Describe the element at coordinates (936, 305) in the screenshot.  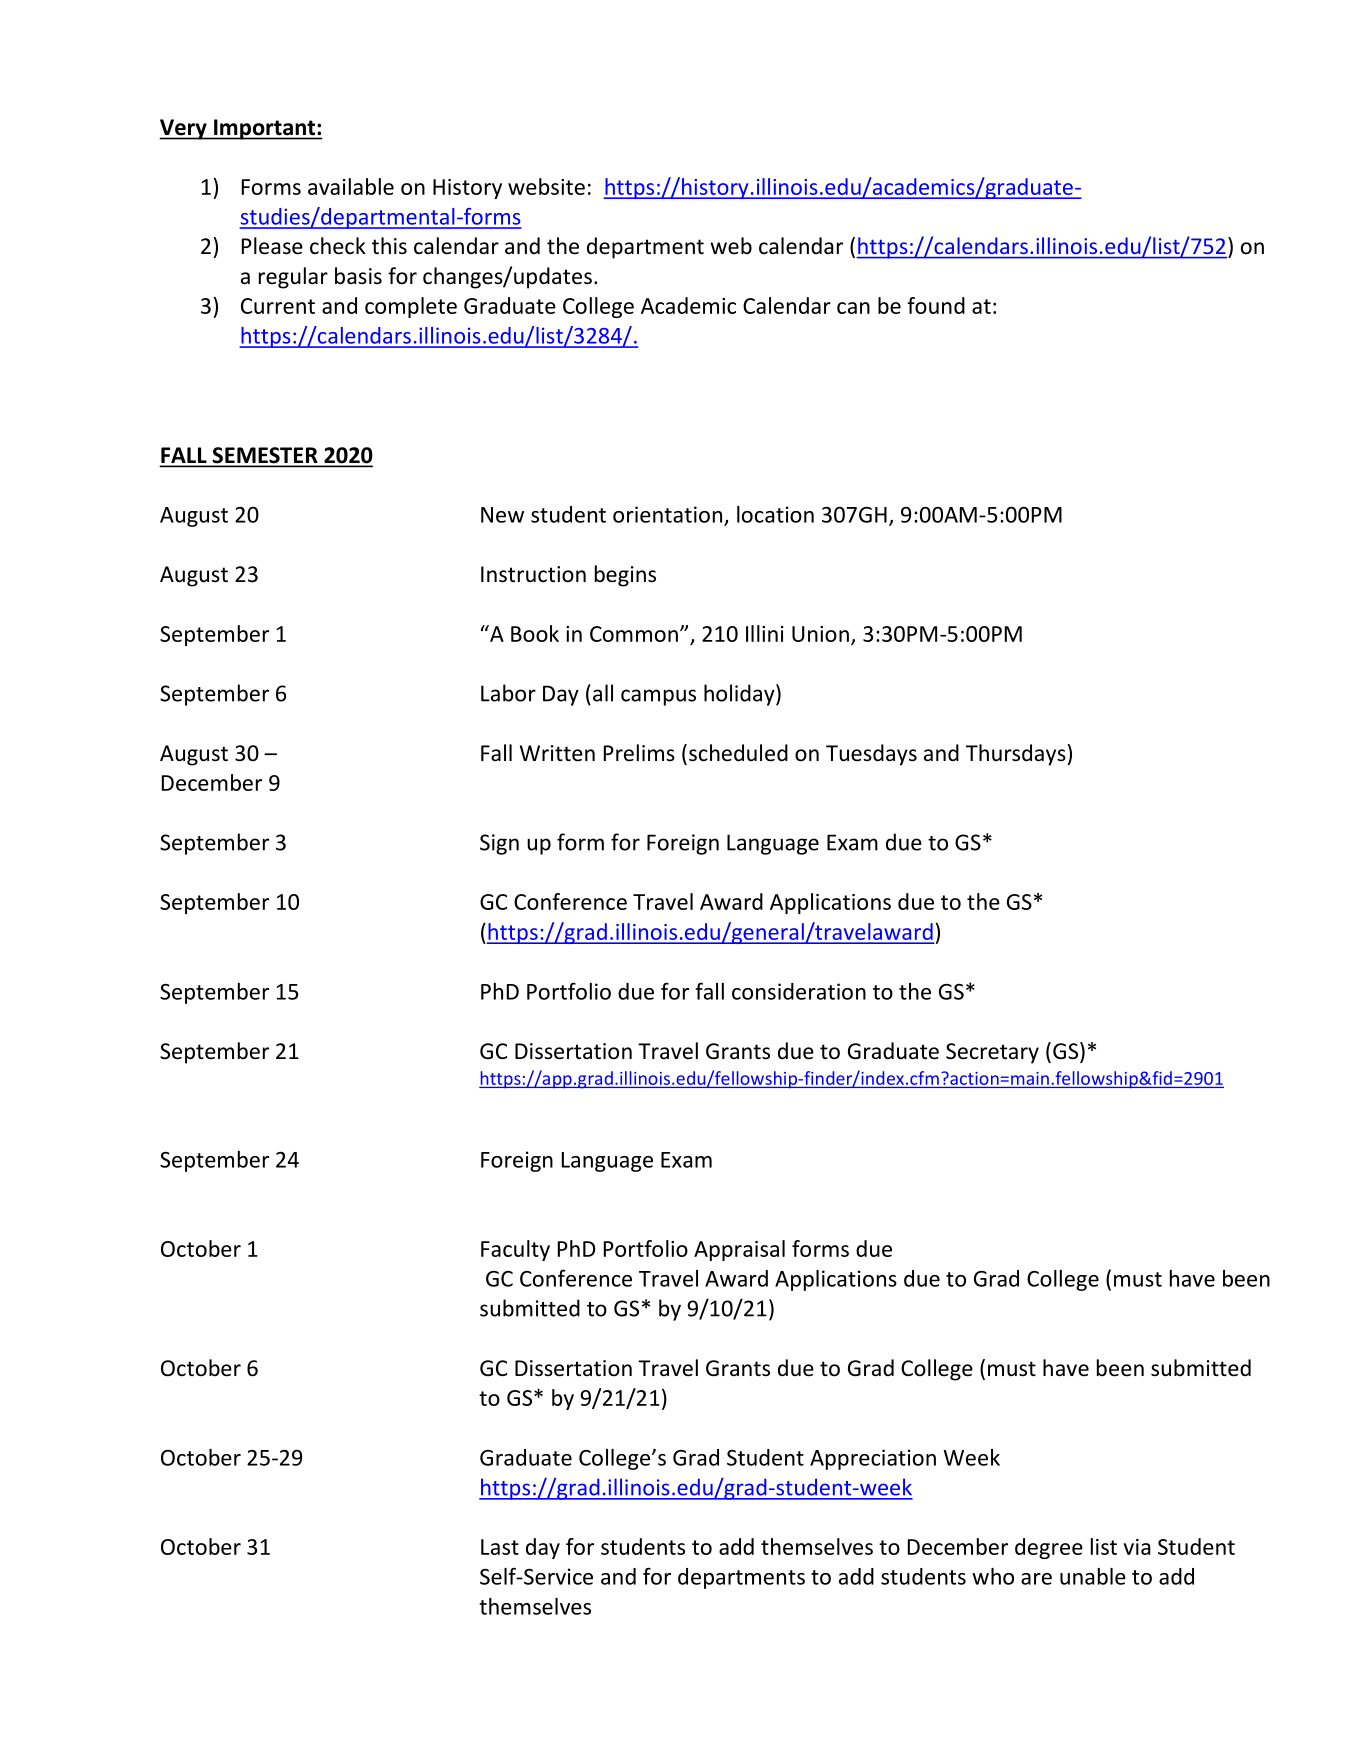
I see `found` at that location.
